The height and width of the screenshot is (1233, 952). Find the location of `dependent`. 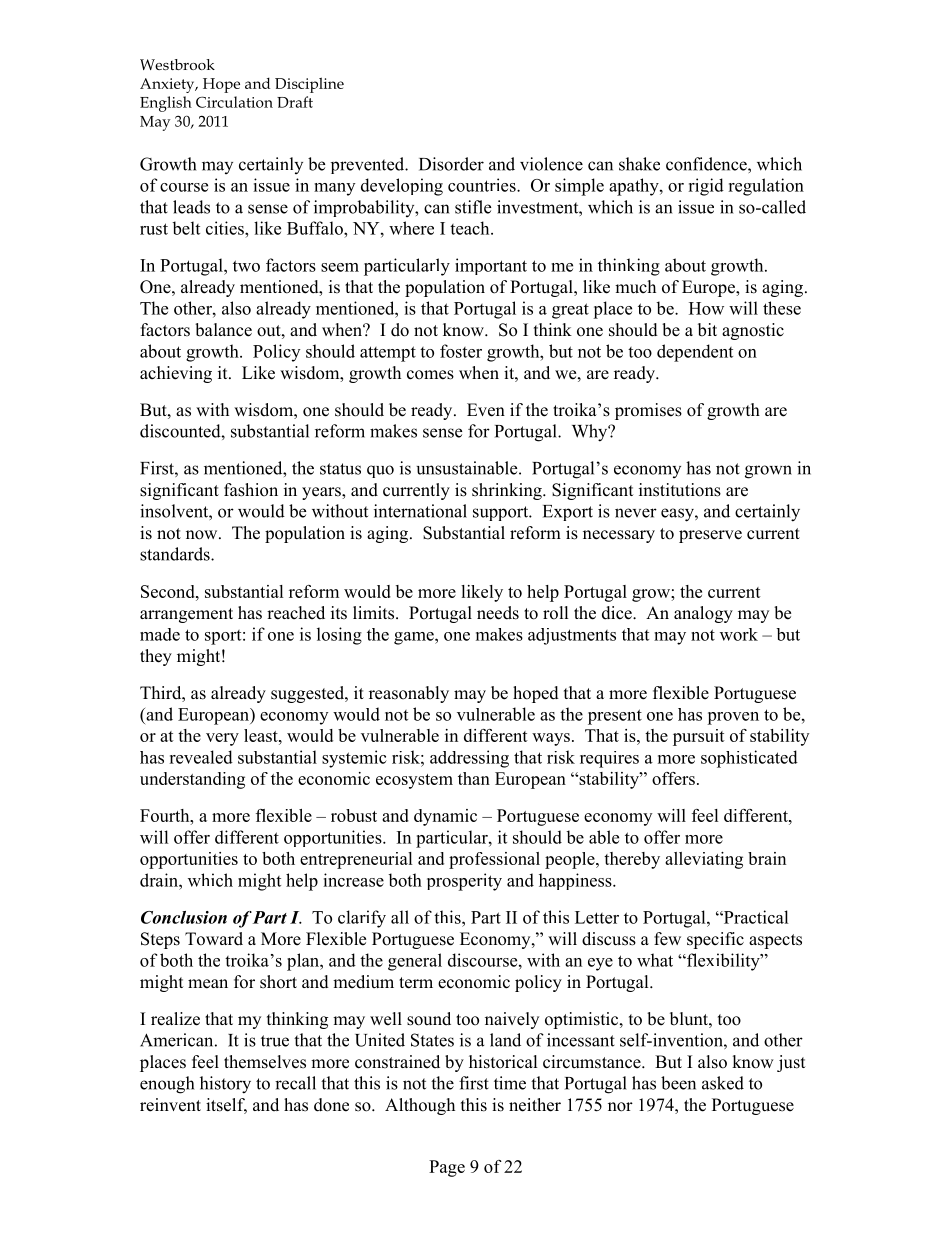

dependent is located at coordinates (695, 353).
